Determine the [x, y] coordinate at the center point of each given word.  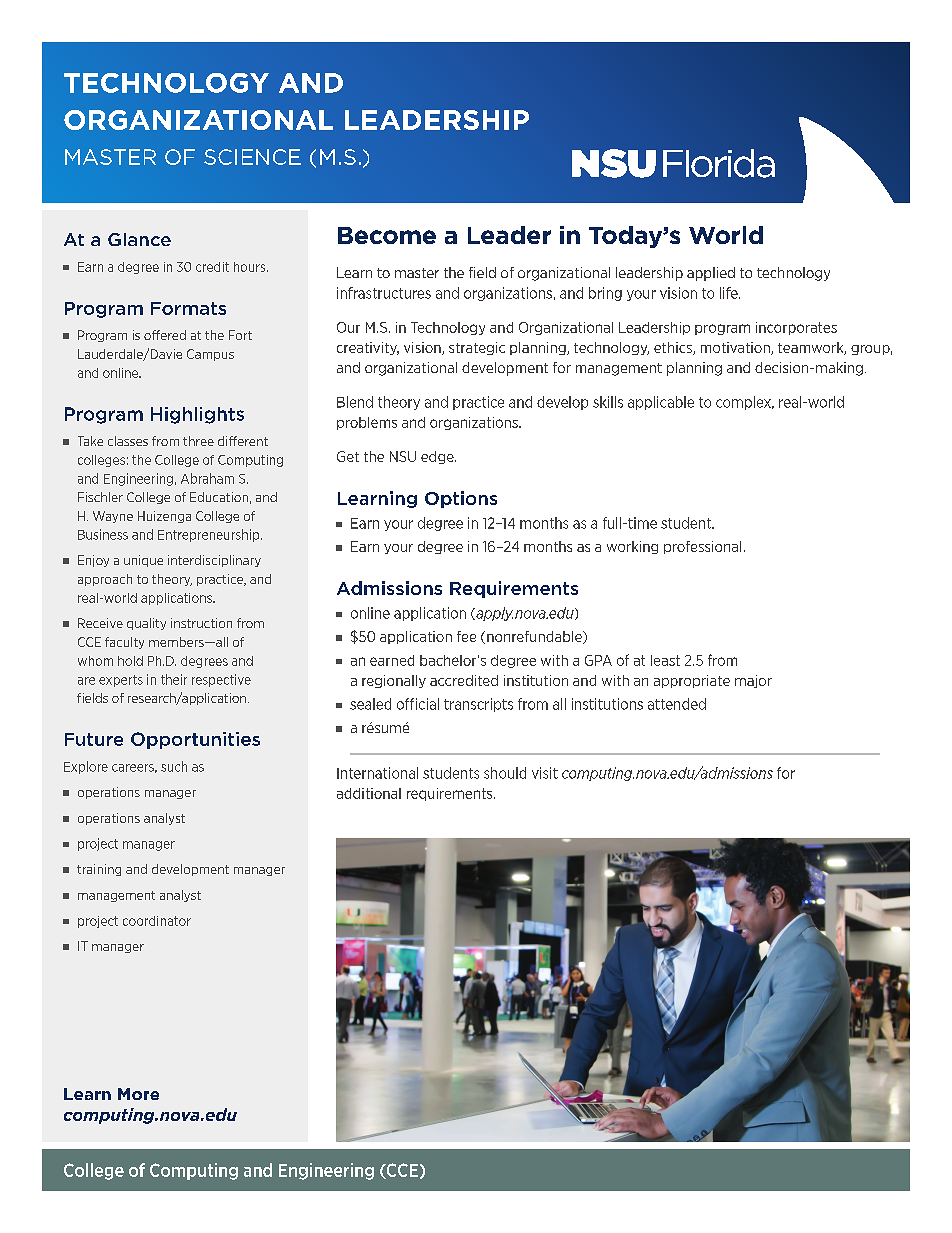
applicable [661, 403]
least [665, 660]
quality [146, 624]
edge [438, 457]
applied [711, 274]
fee [466, 636]
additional [369, 793]
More [138, 1094]
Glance [139, 239]
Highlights [197, 415]
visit [545, 773]
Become [387, 235]
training [99, 870]
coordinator [157, 921]
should [505, 773]
